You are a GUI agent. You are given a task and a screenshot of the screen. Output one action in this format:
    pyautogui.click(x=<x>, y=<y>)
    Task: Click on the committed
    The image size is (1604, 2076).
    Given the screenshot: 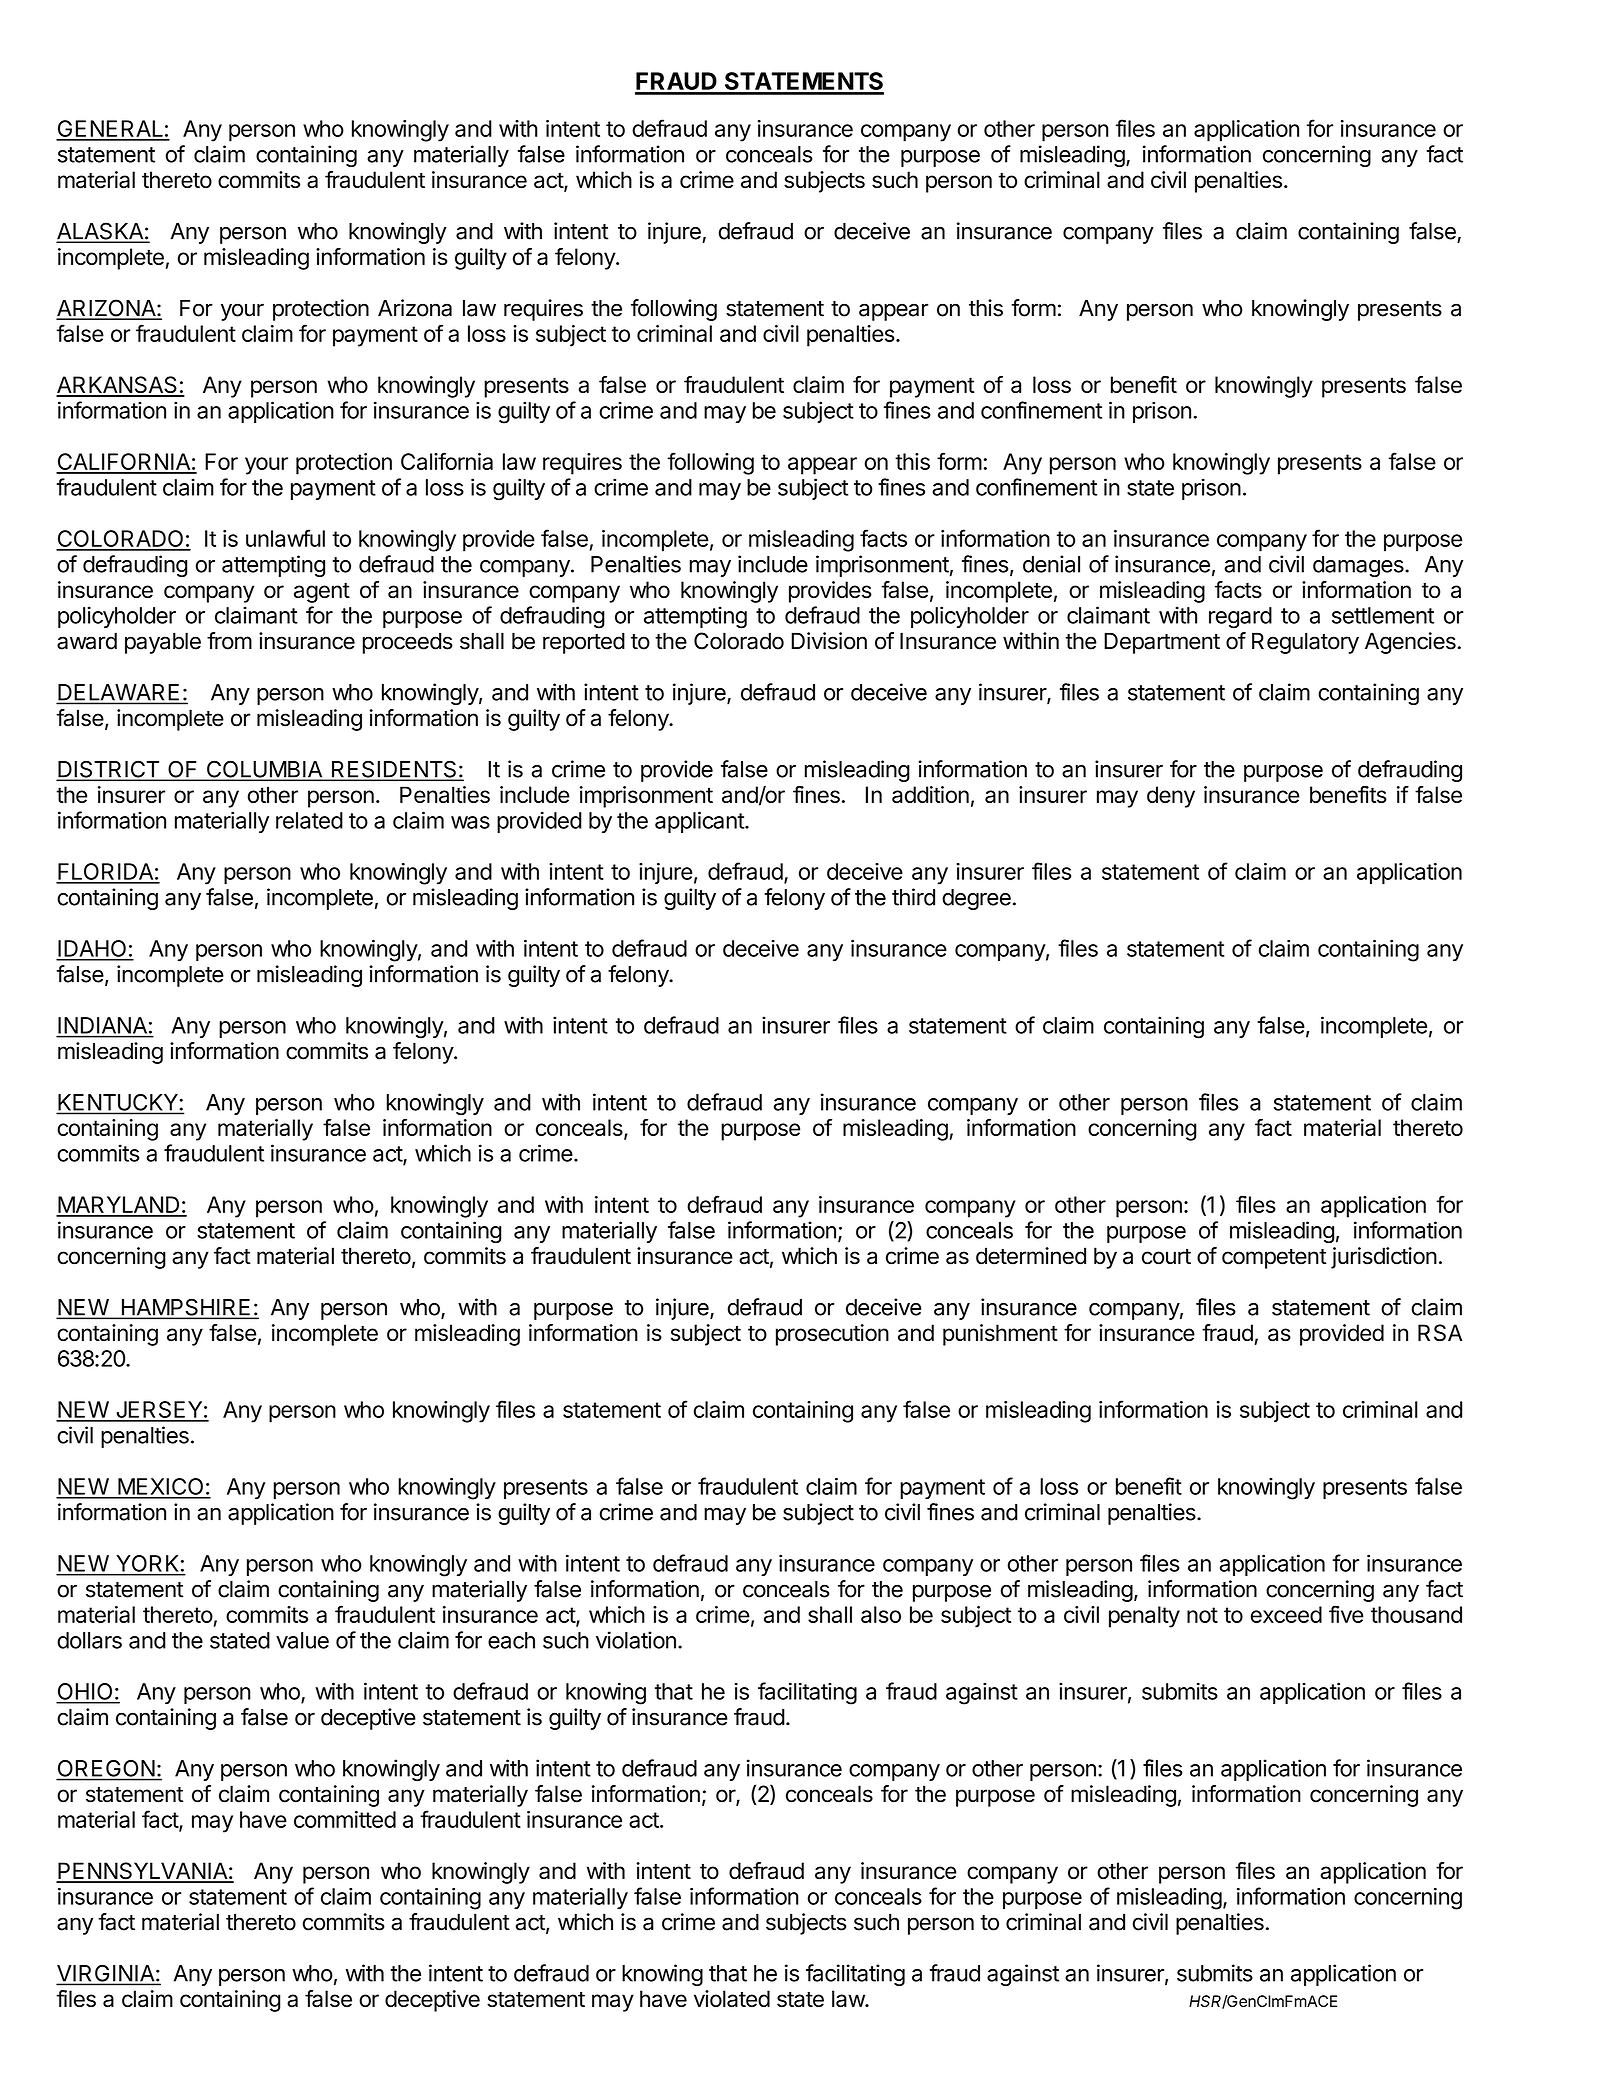 What is the action you would take?
    pyautogui.click(x=345, y=1819)
